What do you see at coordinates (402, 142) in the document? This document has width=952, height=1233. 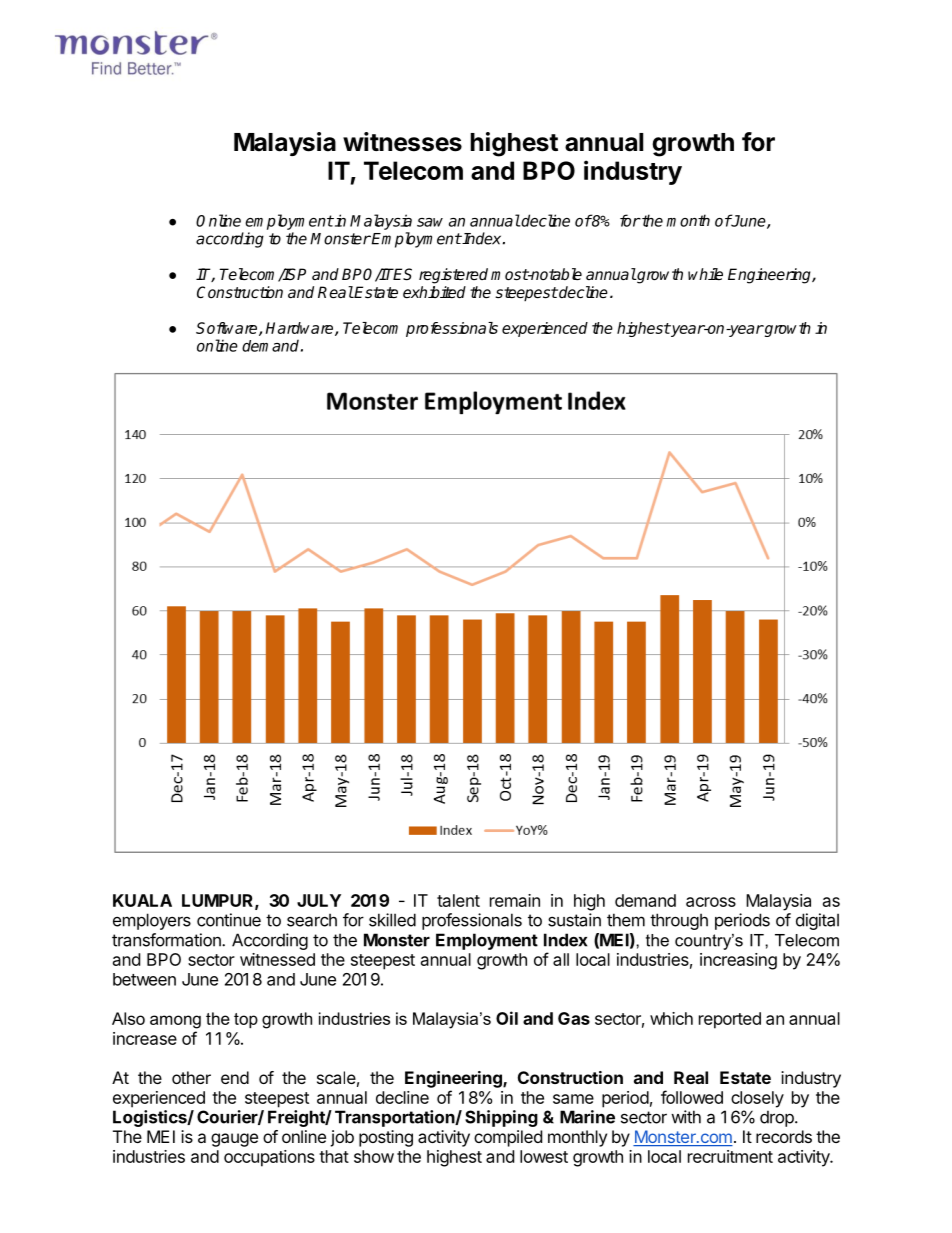 I see `witnesses` at bounding box center [402, 142].
